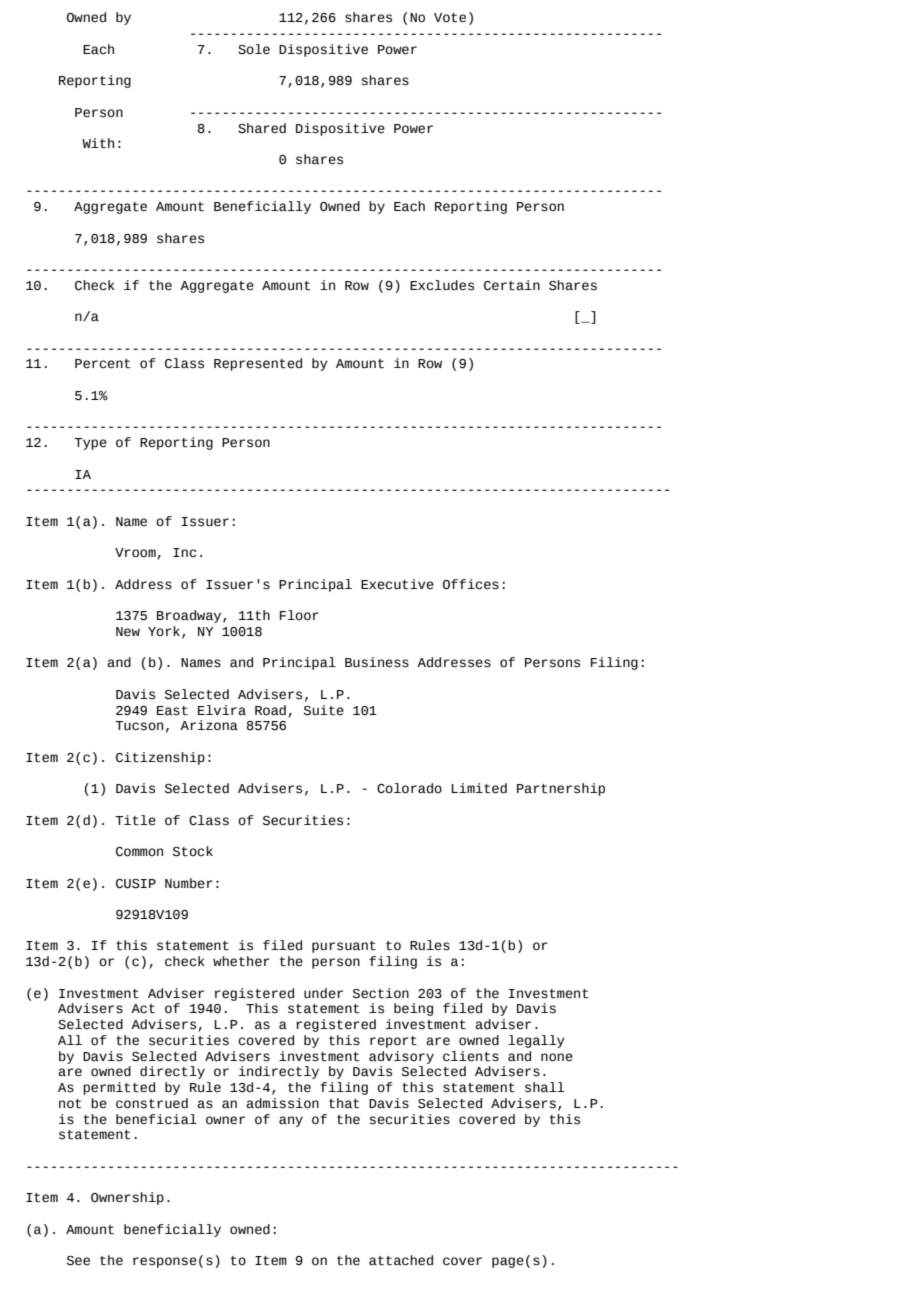 Image resolution: width=924 pixels, height=1308 pixels. Describe the element at coordinates (299, 615) in the screenshot. I see `Floor` at that location.
